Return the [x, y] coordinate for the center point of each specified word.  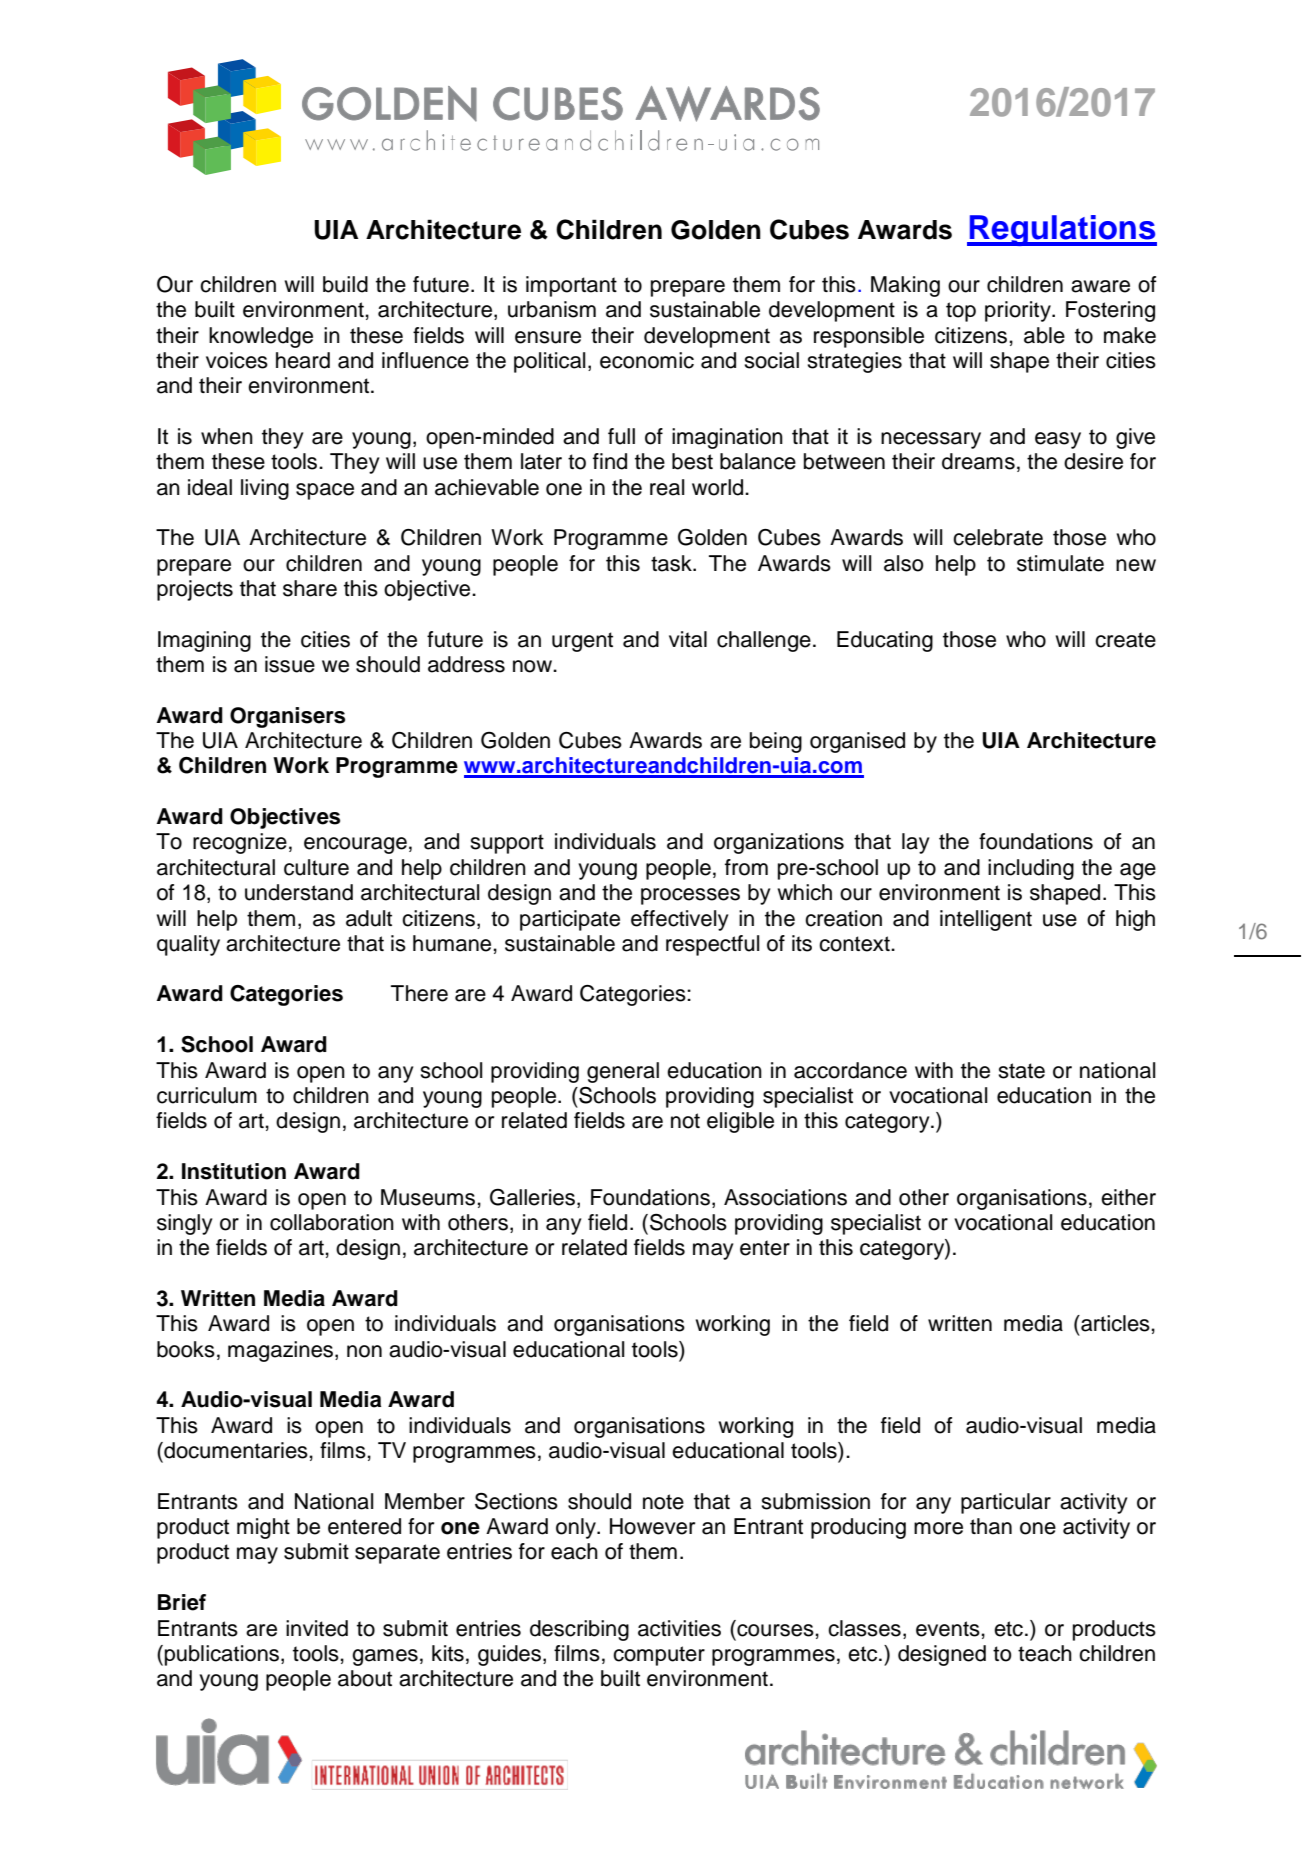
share [310, 588]
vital [688, 639]
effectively [679, 920]
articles [1114, 1323]
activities [679, 1628]
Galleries [532, 1197]
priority [1019, 311]
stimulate [1060, 563]
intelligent [986, 920]
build [345, 284]
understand [299, 892]
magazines [282, 1351]
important [571, 286]
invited [317, 1628]
